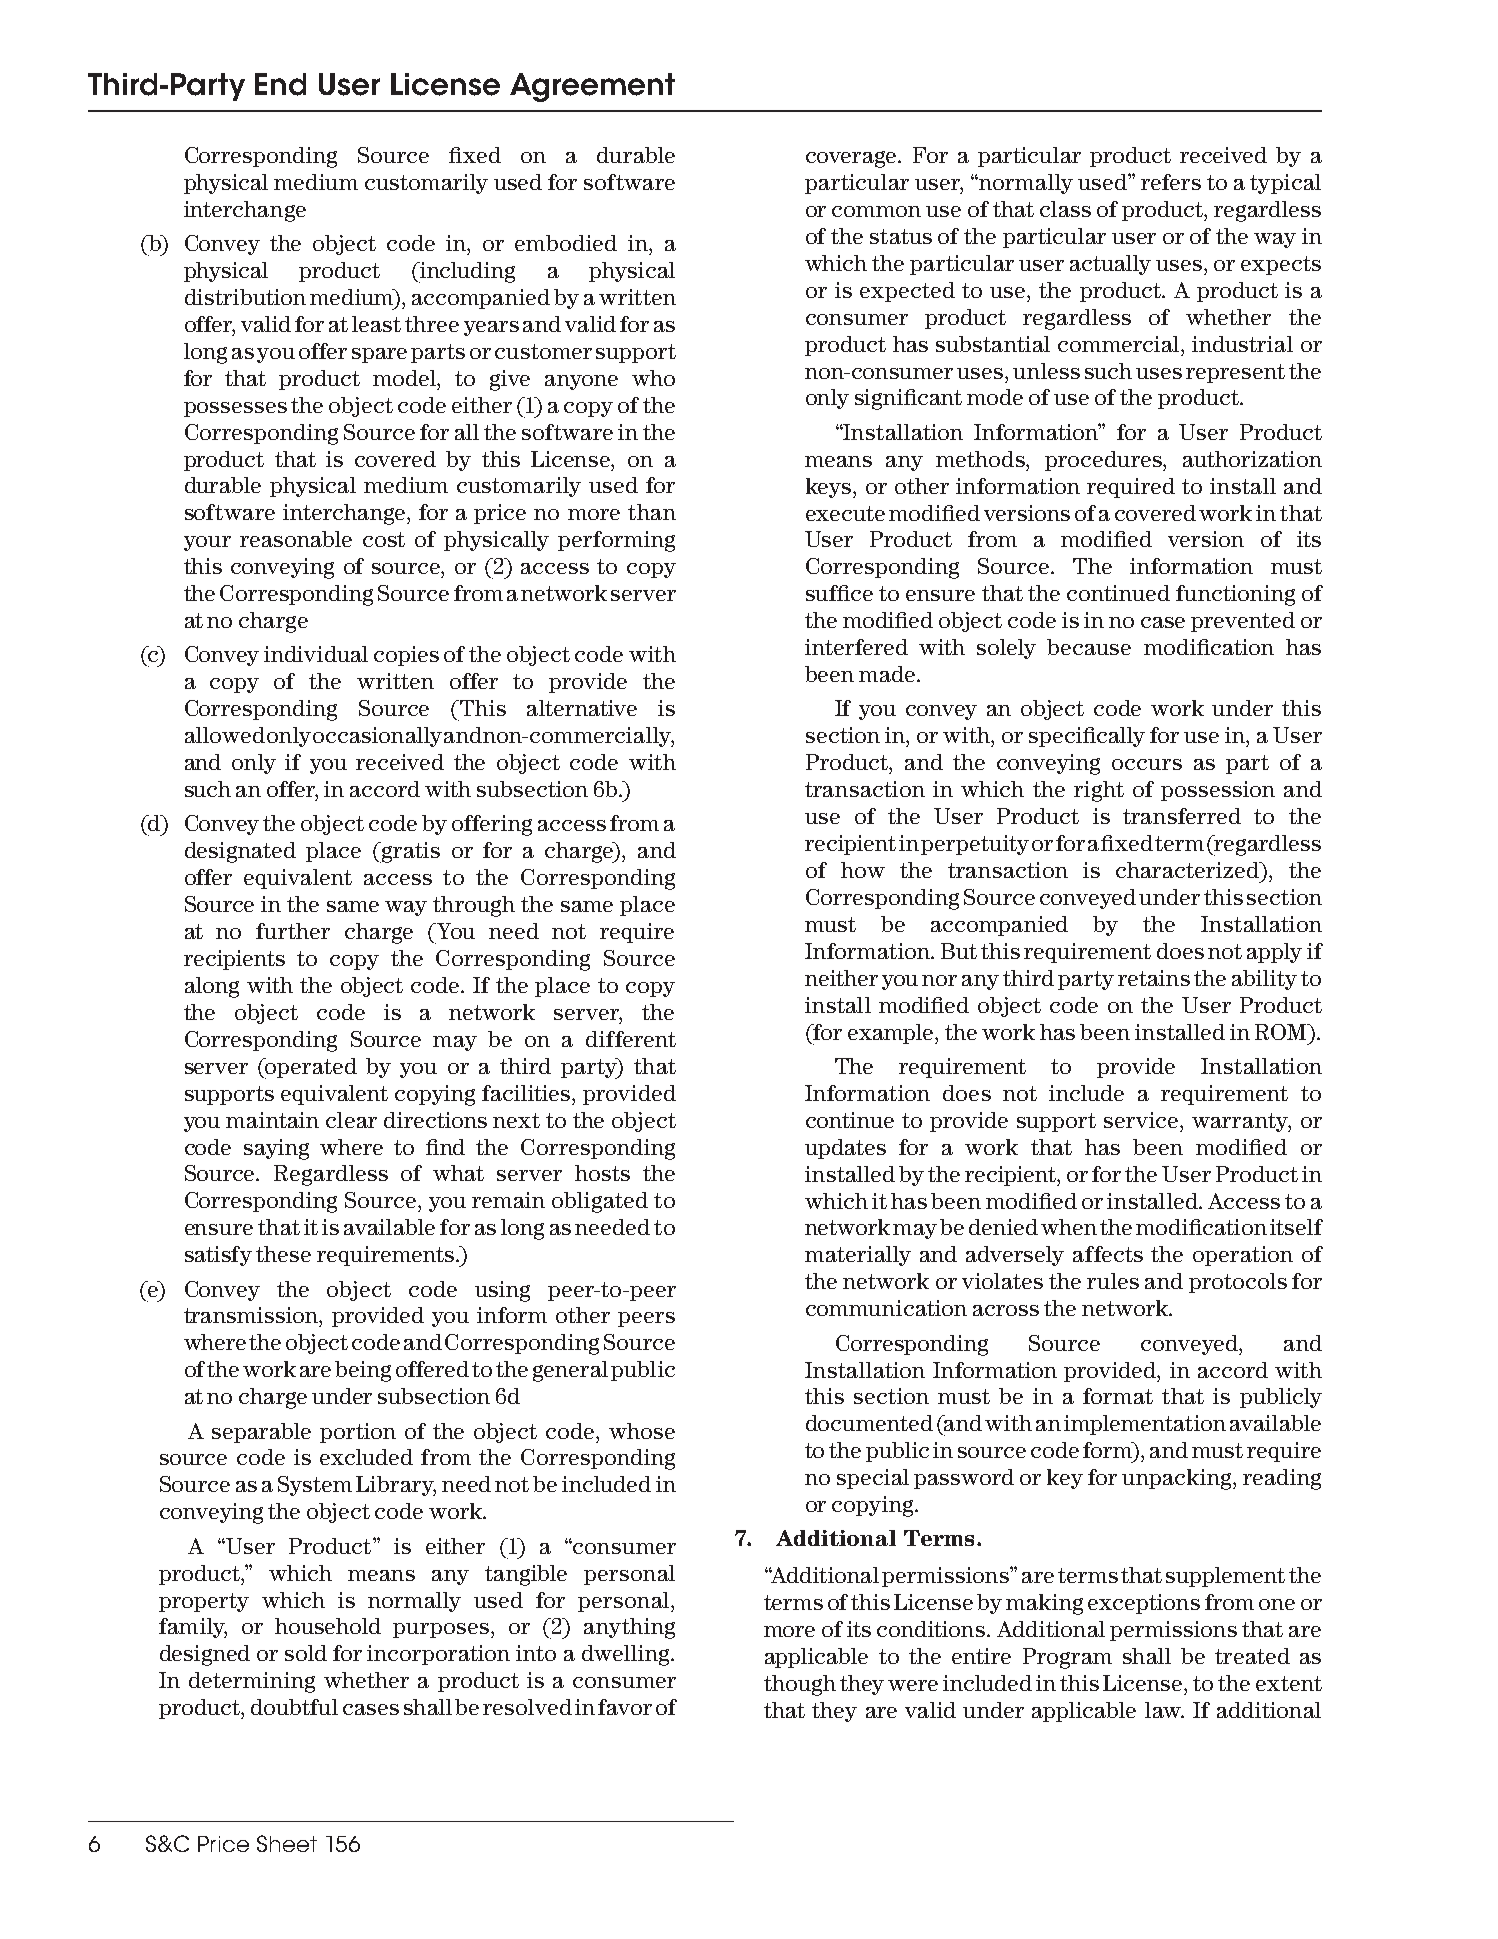 The image size is (1498, 1939). What do you see at coordinates (293, 931) in the image?
I see `further` at bounding box center [293, 931].
